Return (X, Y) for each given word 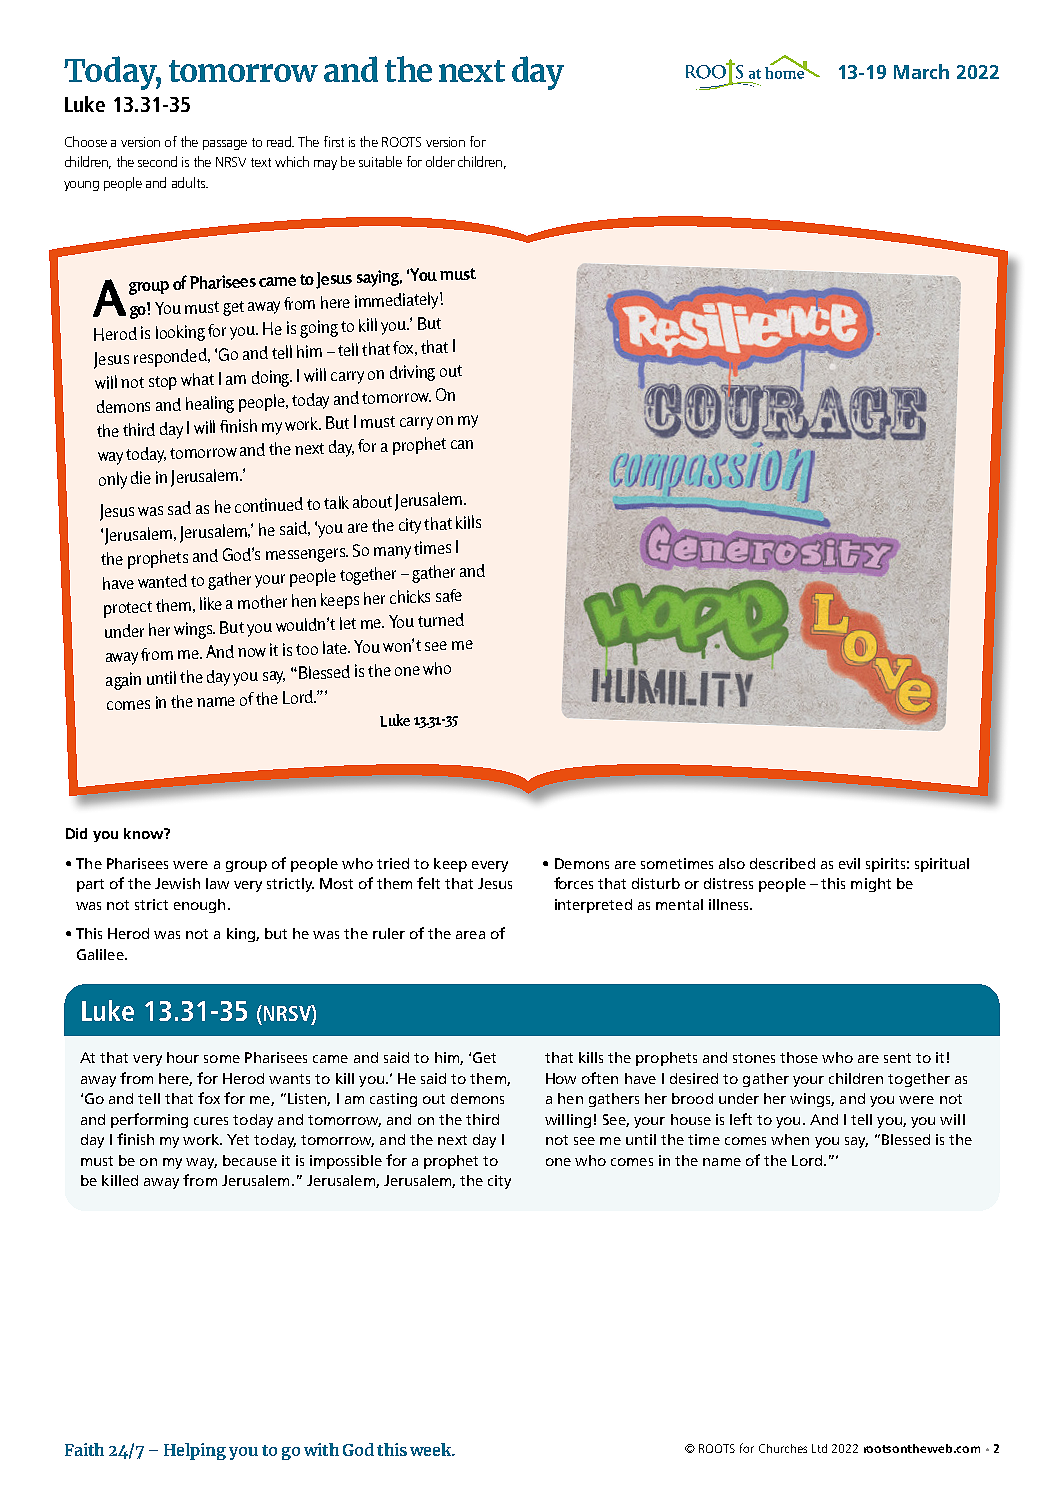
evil (849, 863)
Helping (195, 1451)
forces (573, 883)
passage (225, 145)
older (440, 161)
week (432, 1449)
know (145, 833)
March (921, 71)
